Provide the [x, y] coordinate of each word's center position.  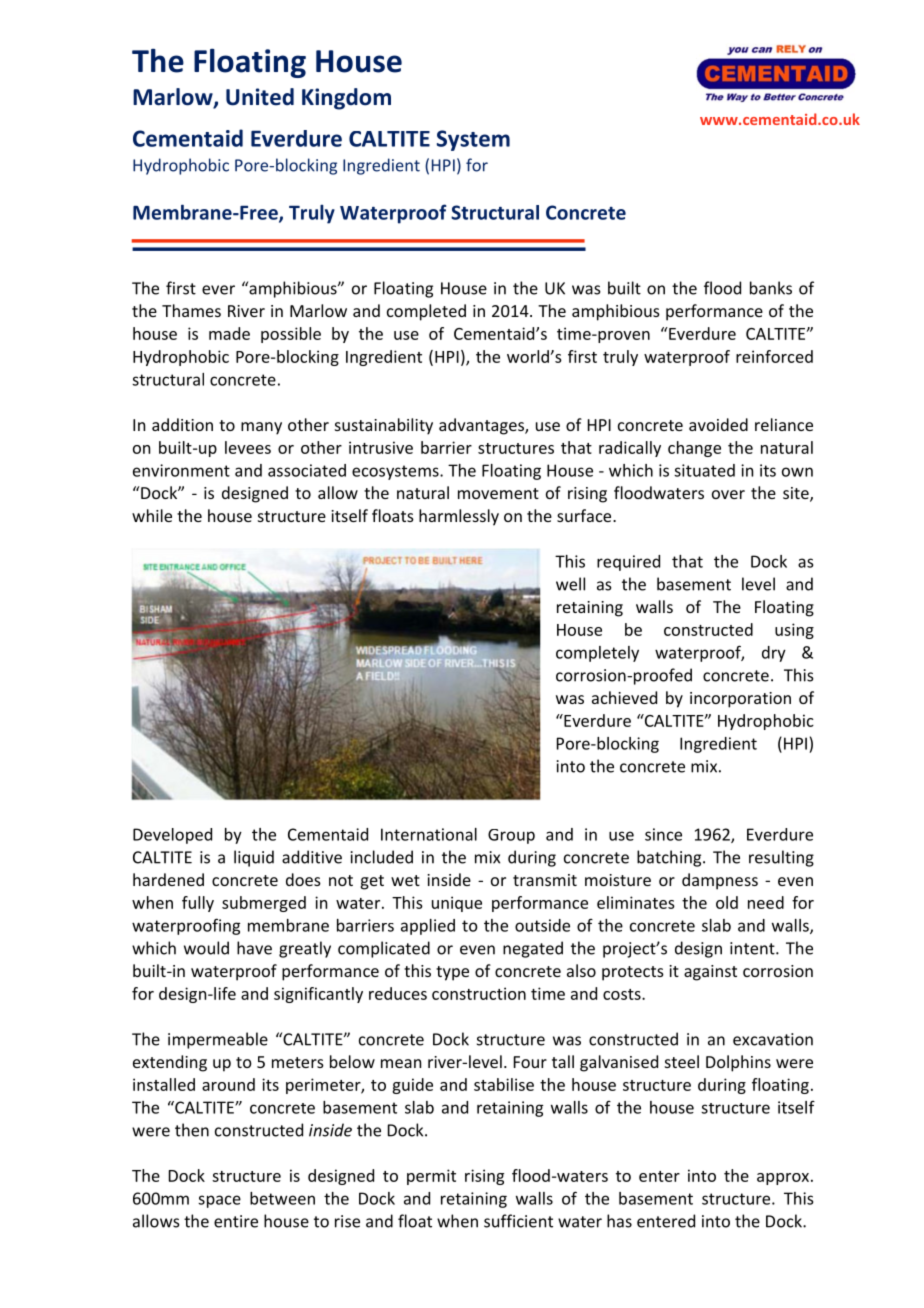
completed [426, 312]
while [152, 515]
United [260, 97]
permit [431, 1177]
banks [771, 288]
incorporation [740, 700]
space [219, 1201]
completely [597, 654]
